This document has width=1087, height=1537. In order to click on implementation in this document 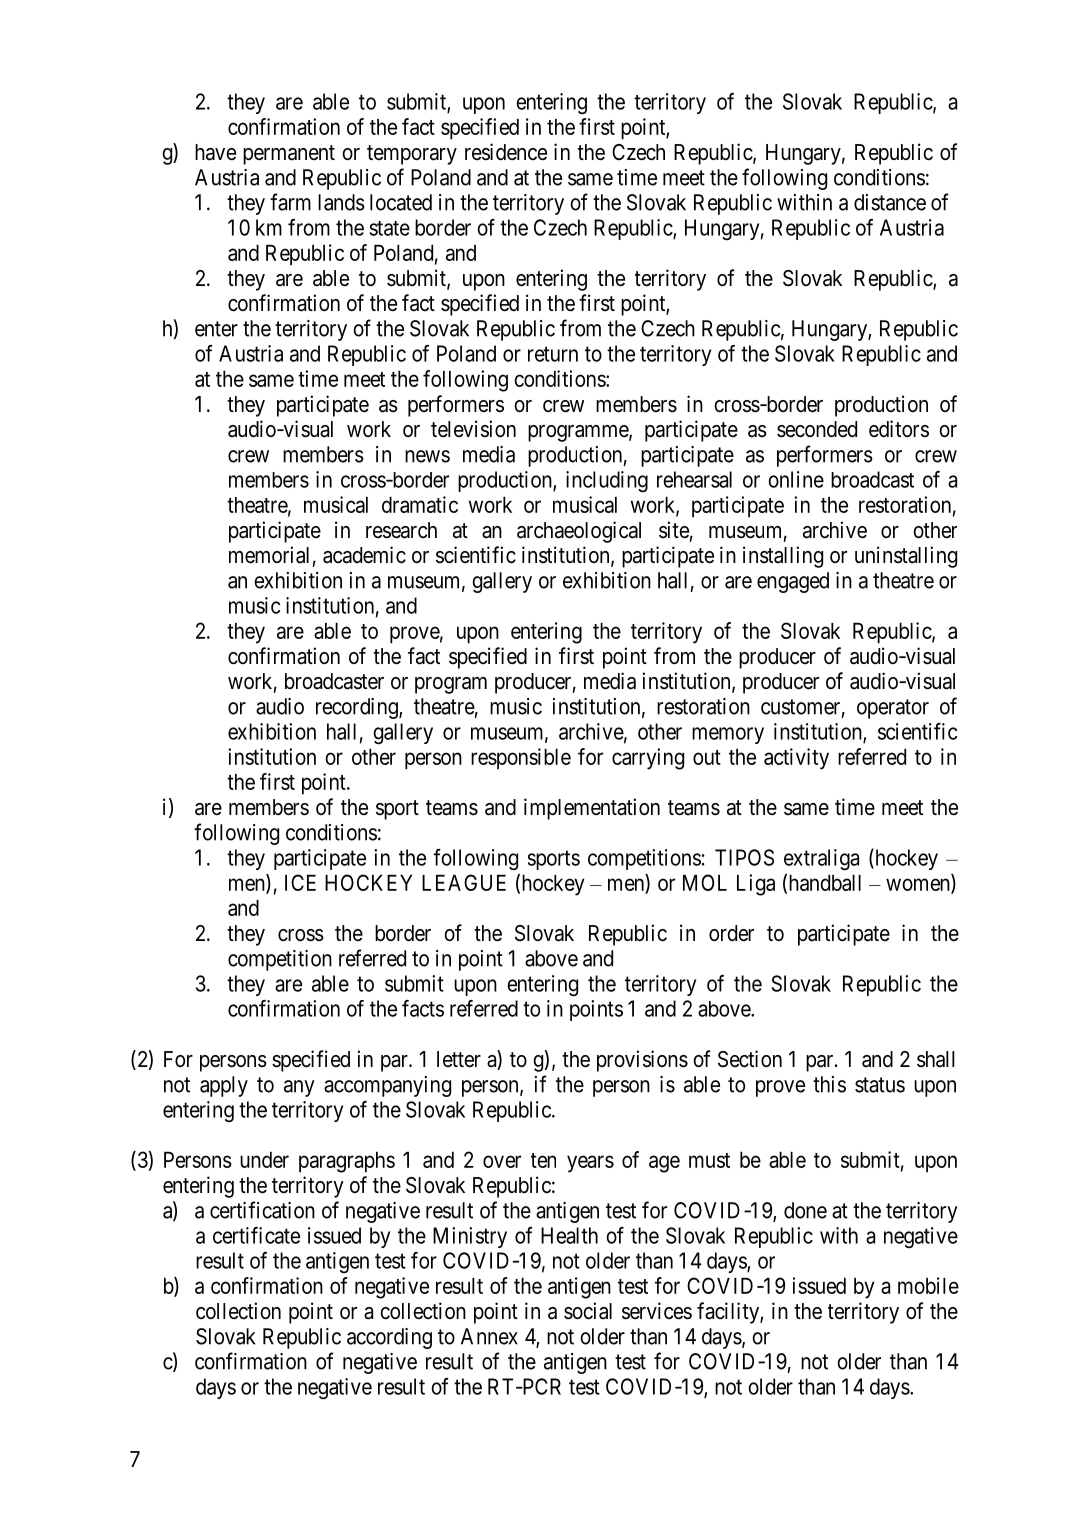, I will do `click(592, 809)`.
